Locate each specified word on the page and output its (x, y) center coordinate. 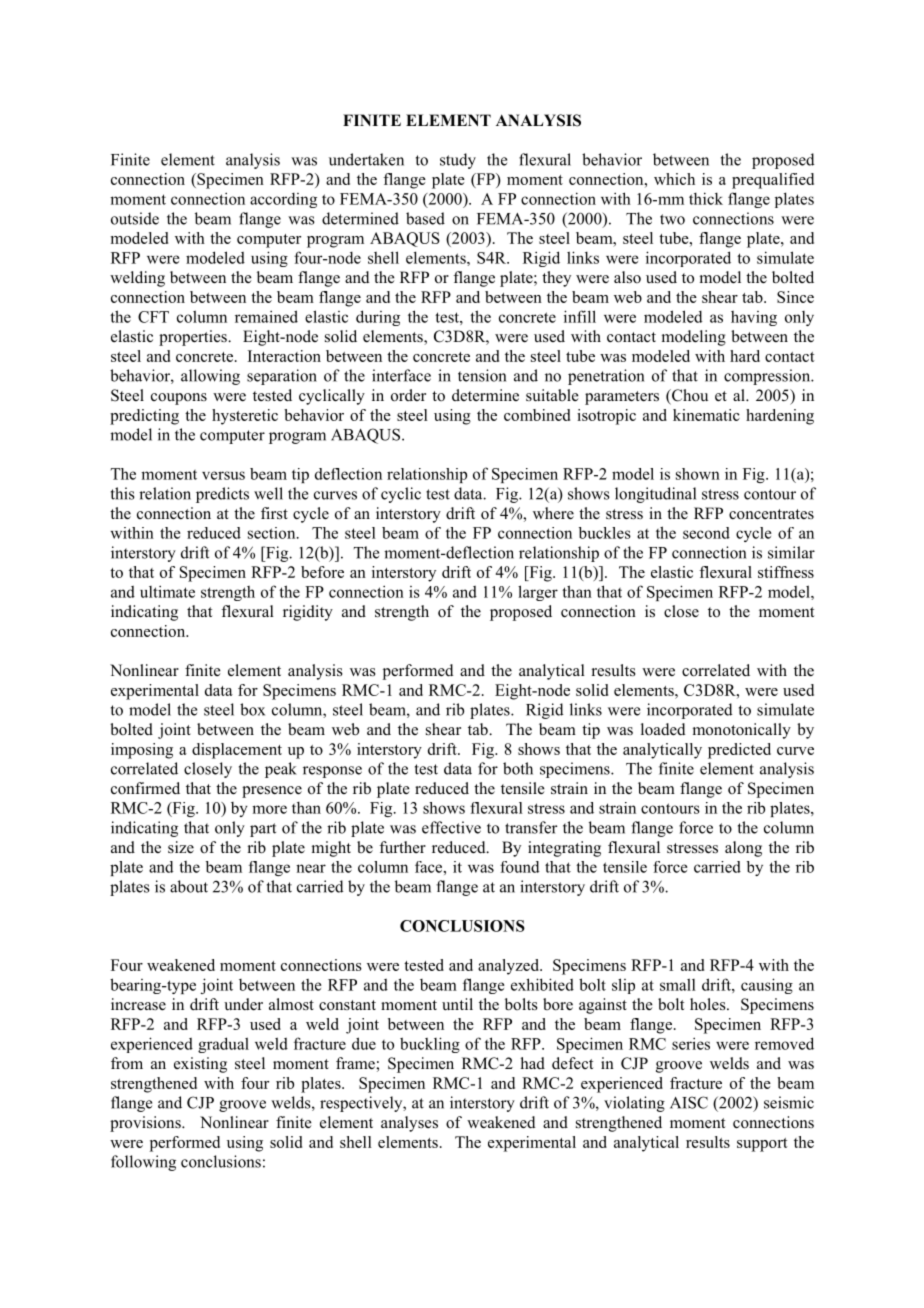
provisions (146, 1124)
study (458, 161)
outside (135, 218)
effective (451, 827)
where (553, 513)
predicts (222, 495)
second (706, 533)
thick (706, 198)
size (181, 847)
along (743, 849)
